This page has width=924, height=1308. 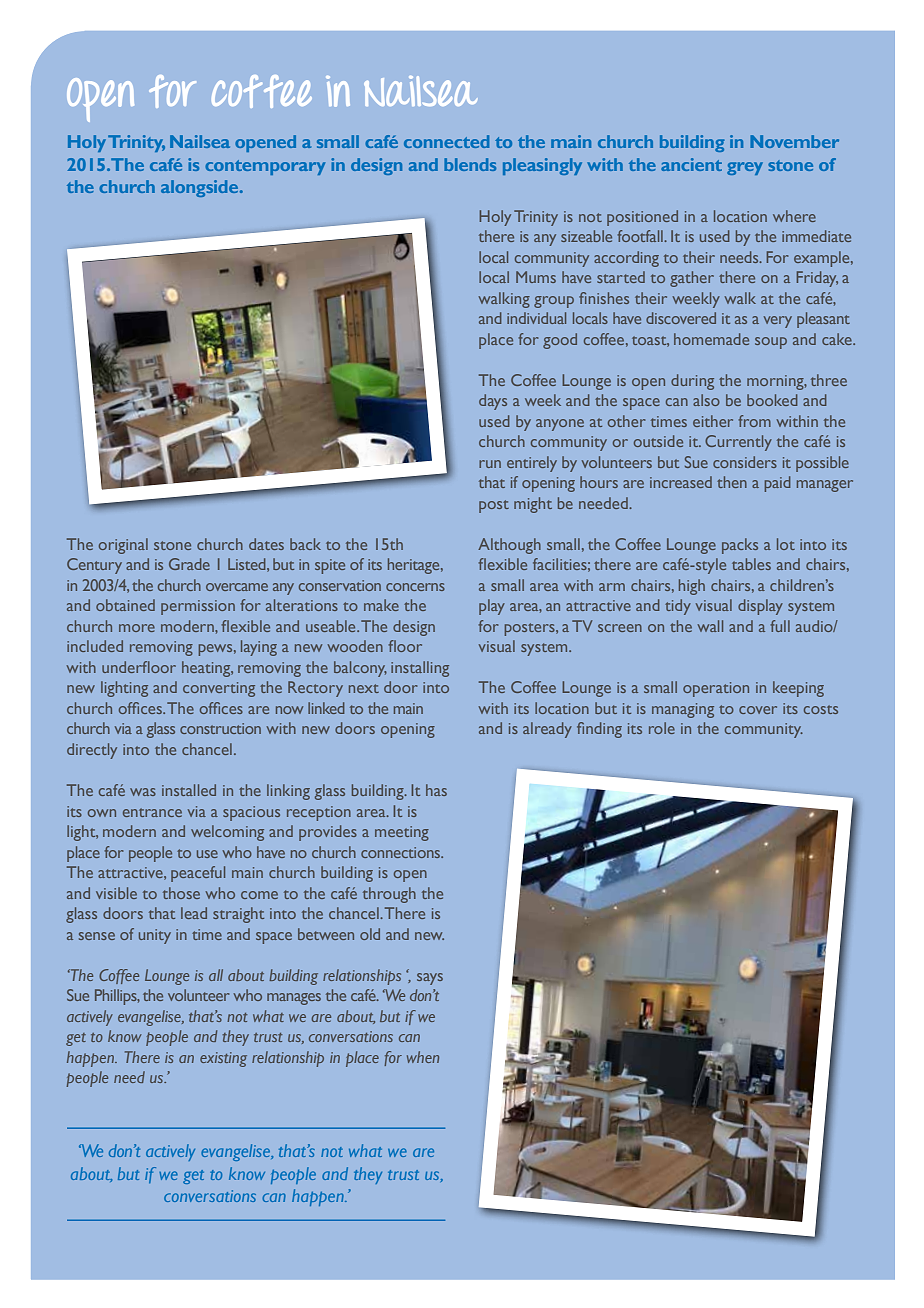 What do you see at coordinates (123, 546) in the page?
I see `original` at bounding box center [123, 546].
